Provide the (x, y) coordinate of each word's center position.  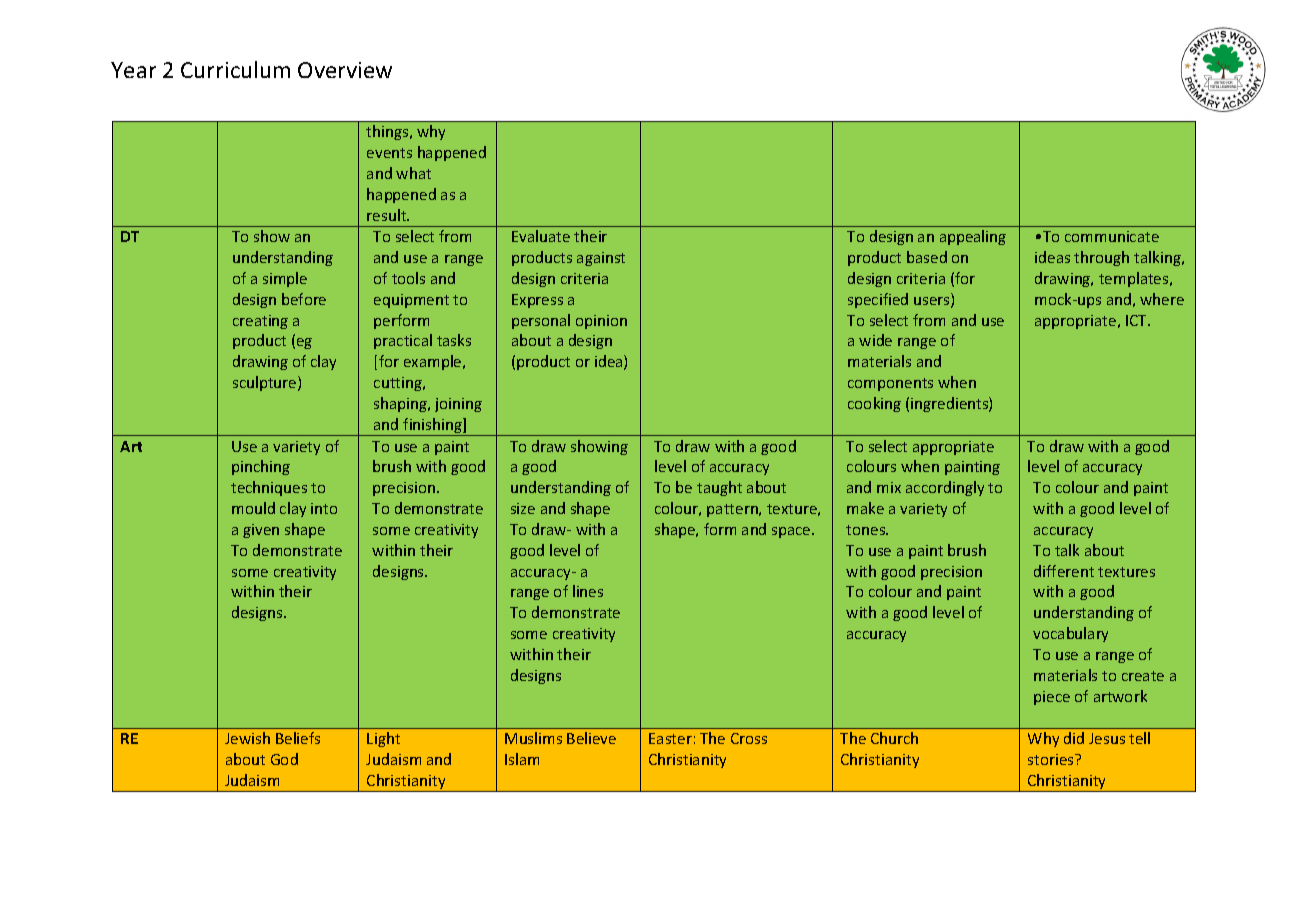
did (1074, 738)
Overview (345, 70)
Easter (670, 738)
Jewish (247, 738)
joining (458, 405)
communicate (1112, 236)
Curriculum (235, 69)
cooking (874, 404)
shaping (402, 404)
